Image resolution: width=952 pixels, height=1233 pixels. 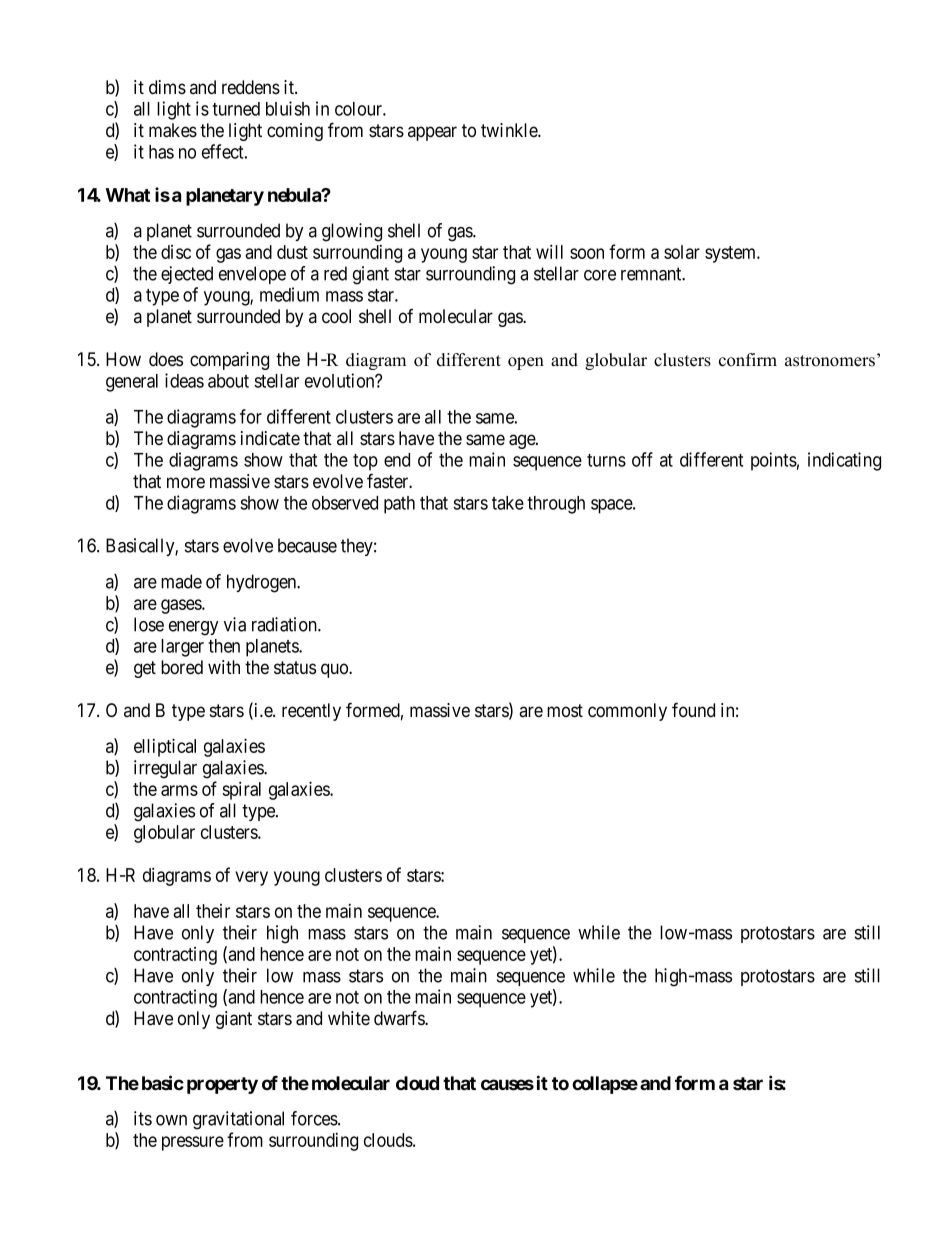 I want to click on take, so click(x=508, y=503).
